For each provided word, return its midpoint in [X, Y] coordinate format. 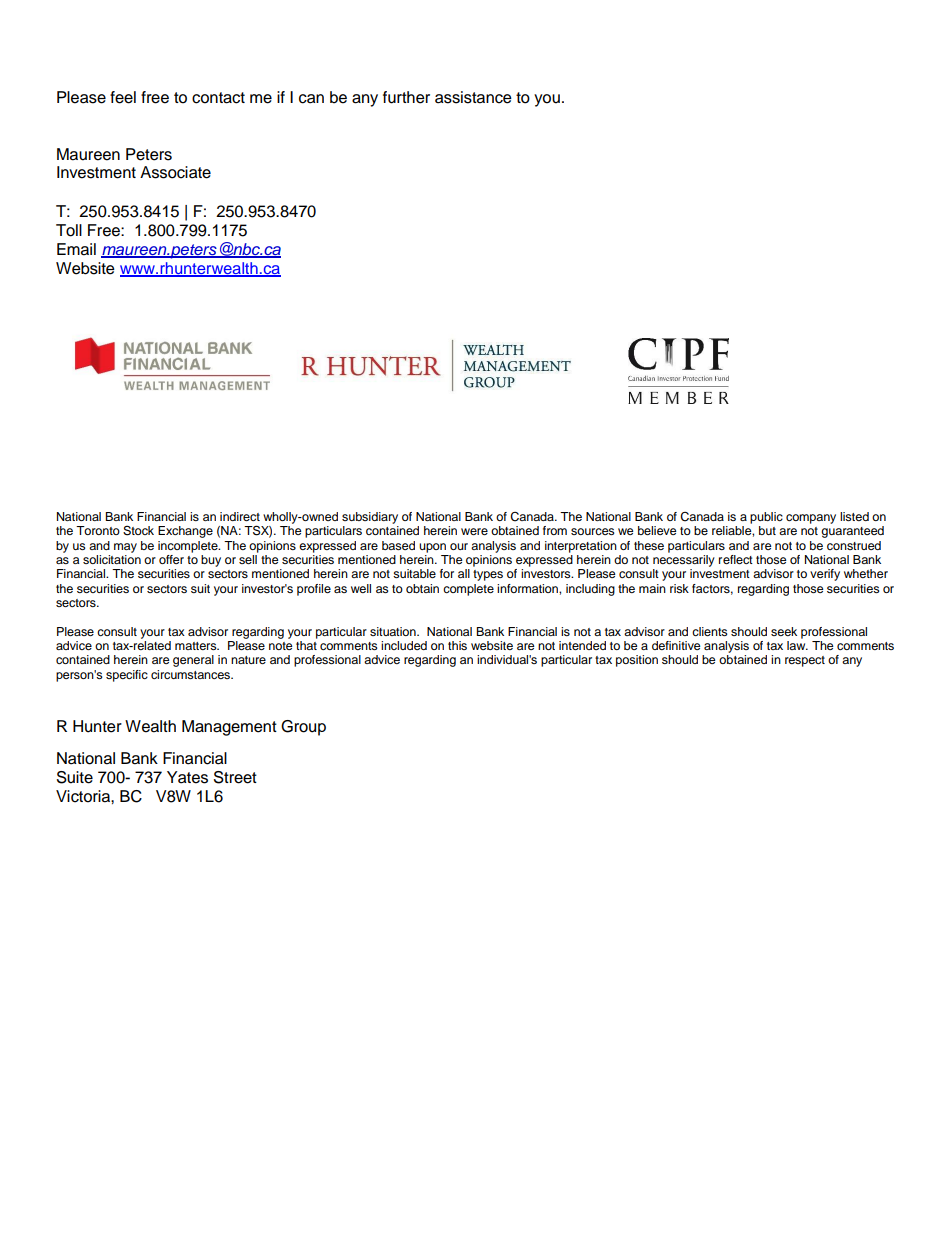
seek [784, 631]
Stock [138, 531]
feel [123, 97]
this [457, 645]
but [767, 530]
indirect [240, 516]
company [811, 519]
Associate [175, 172]
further [406, 97]
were [474, 531]
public [766, 518]
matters [197, 646]
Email [76, 249]
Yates [187, 777]
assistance [473, 97]
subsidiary [370, 518]
